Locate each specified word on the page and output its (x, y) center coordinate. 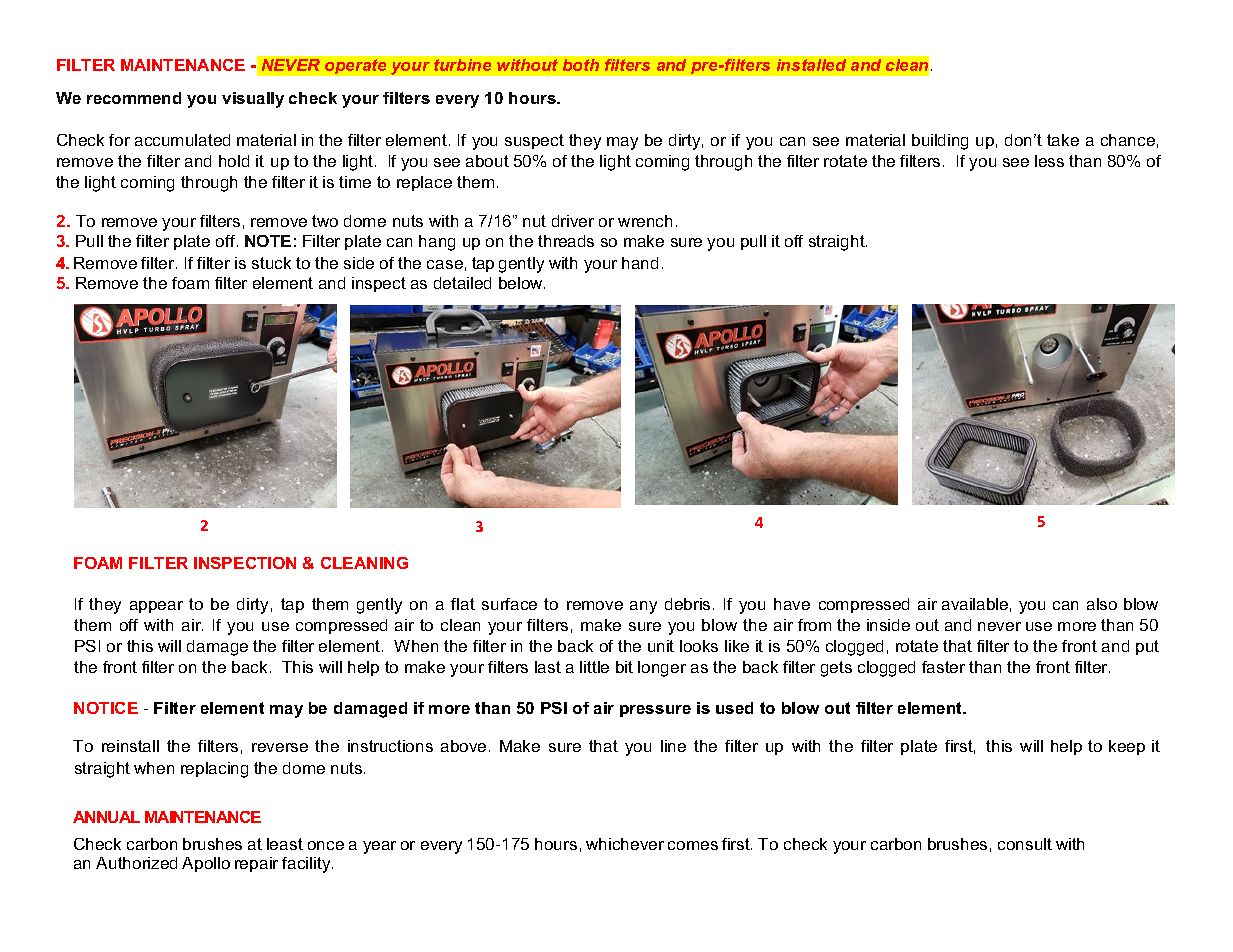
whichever (625, 844)
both (581, 65)
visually (253, 100)
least (285, 844)
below (522, 283)
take (1063, 140)
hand (640, 263)
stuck (271, 263)
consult (1025, 844)
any (643, 607)
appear (156, 607)
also (1102, 604)
